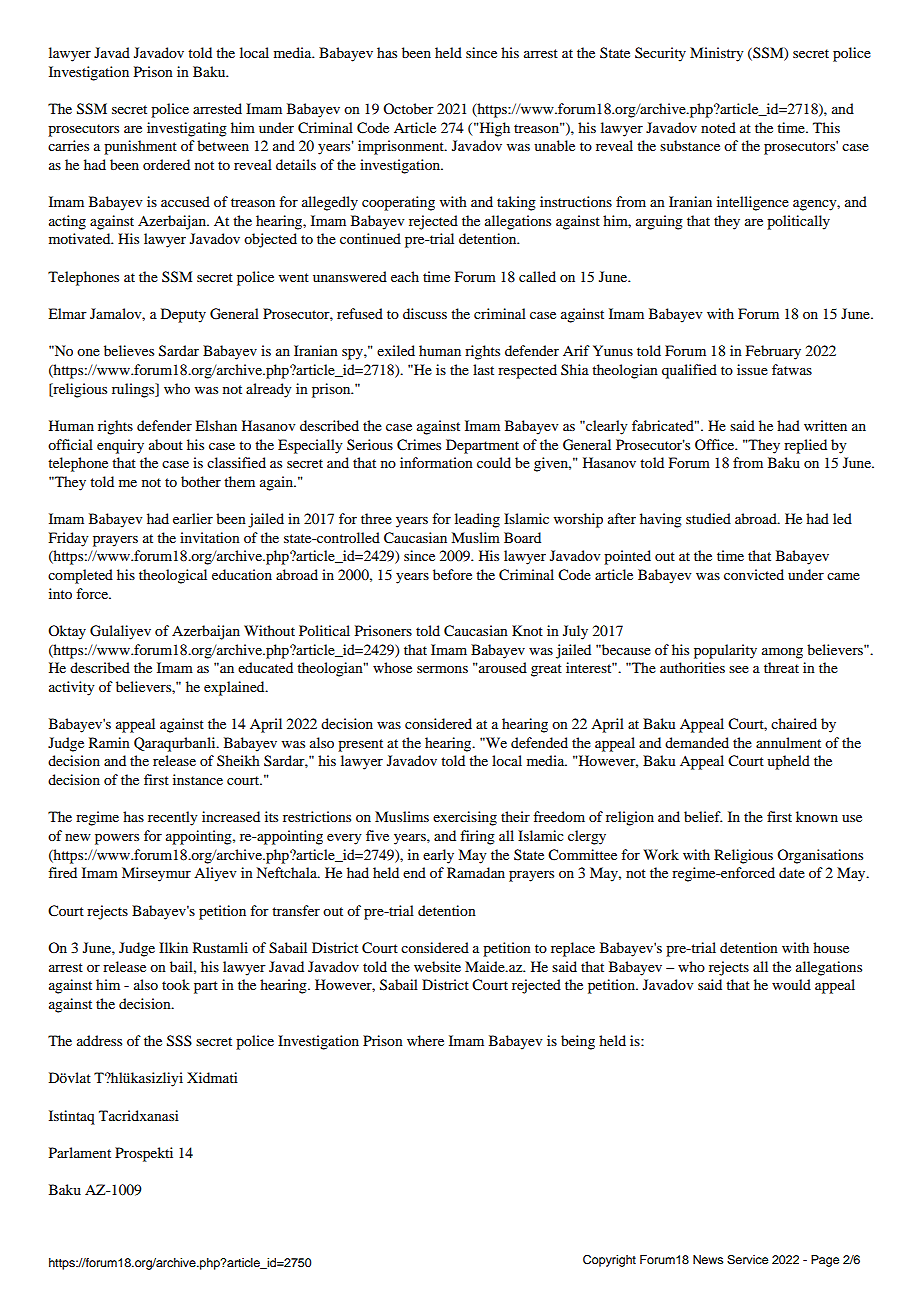 This screenshot has width=924, height=1308. What do you see at coordinates (179, 1041) in the screenshot?
I see `SSS` at bounding box center [179, 1041].
